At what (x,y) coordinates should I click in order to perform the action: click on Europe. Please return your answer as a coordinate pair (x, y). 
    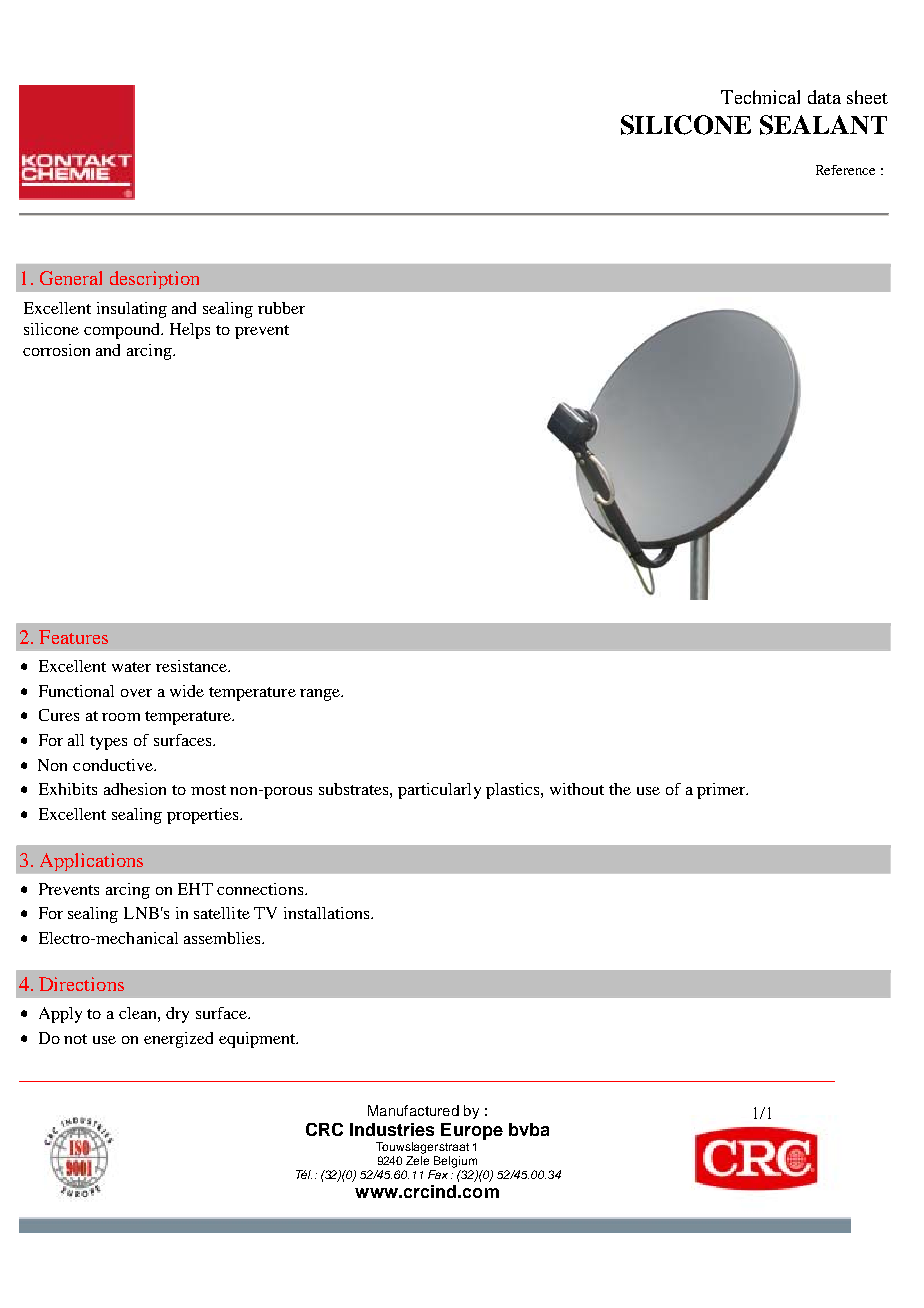
    Looking at the image, I should click on (472, 1131).
